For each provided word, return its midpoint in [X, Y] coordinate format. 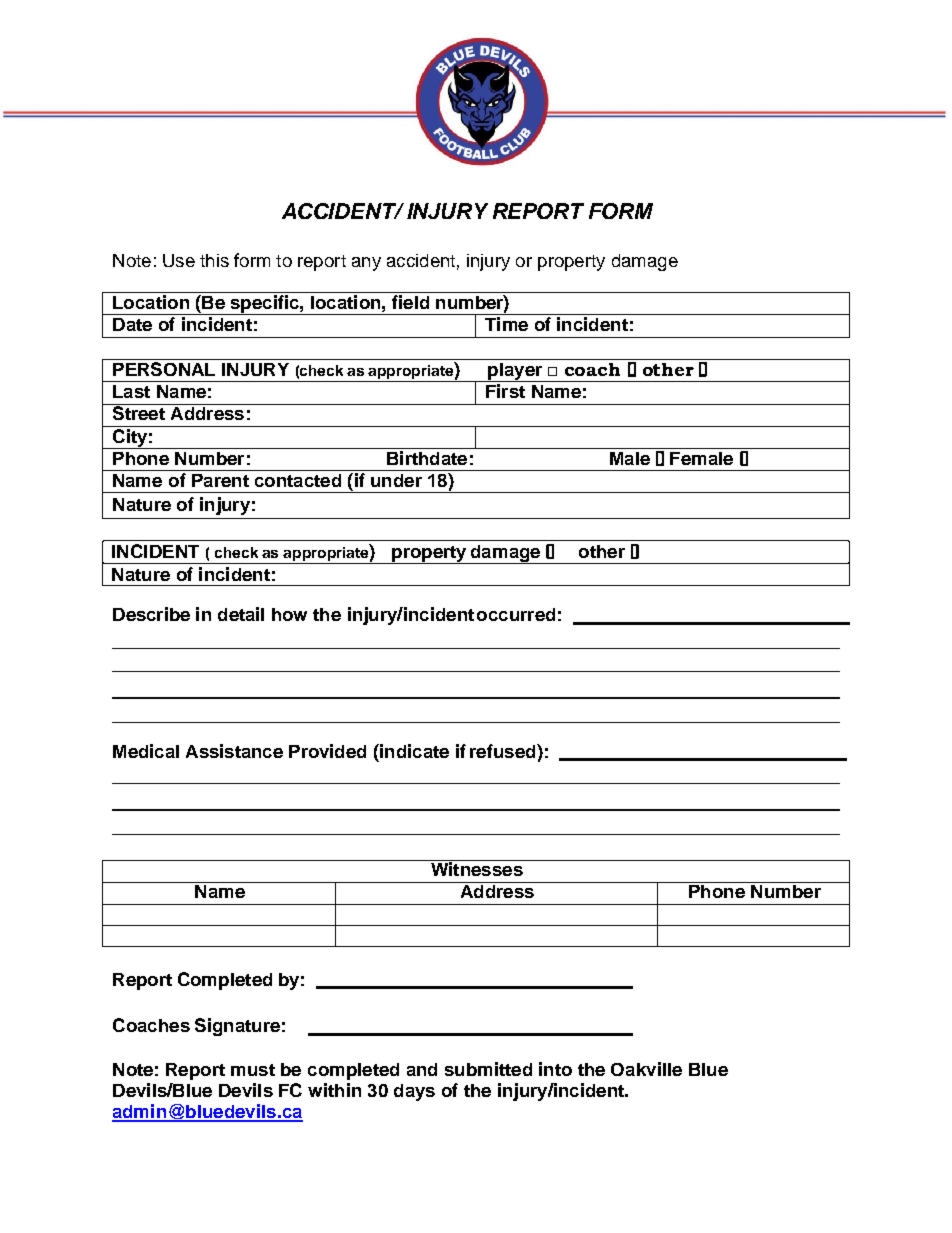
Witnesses [477, 868]
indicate [413, 751]
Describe [151, 614]
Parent [220, 480]
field [410, 302]
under [396, 480]
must [253, 1070]
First [505, 391]
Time [506, 324]
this [214, 260]
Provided [327, 751]
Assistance [234, 751]
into [555, 1069]
